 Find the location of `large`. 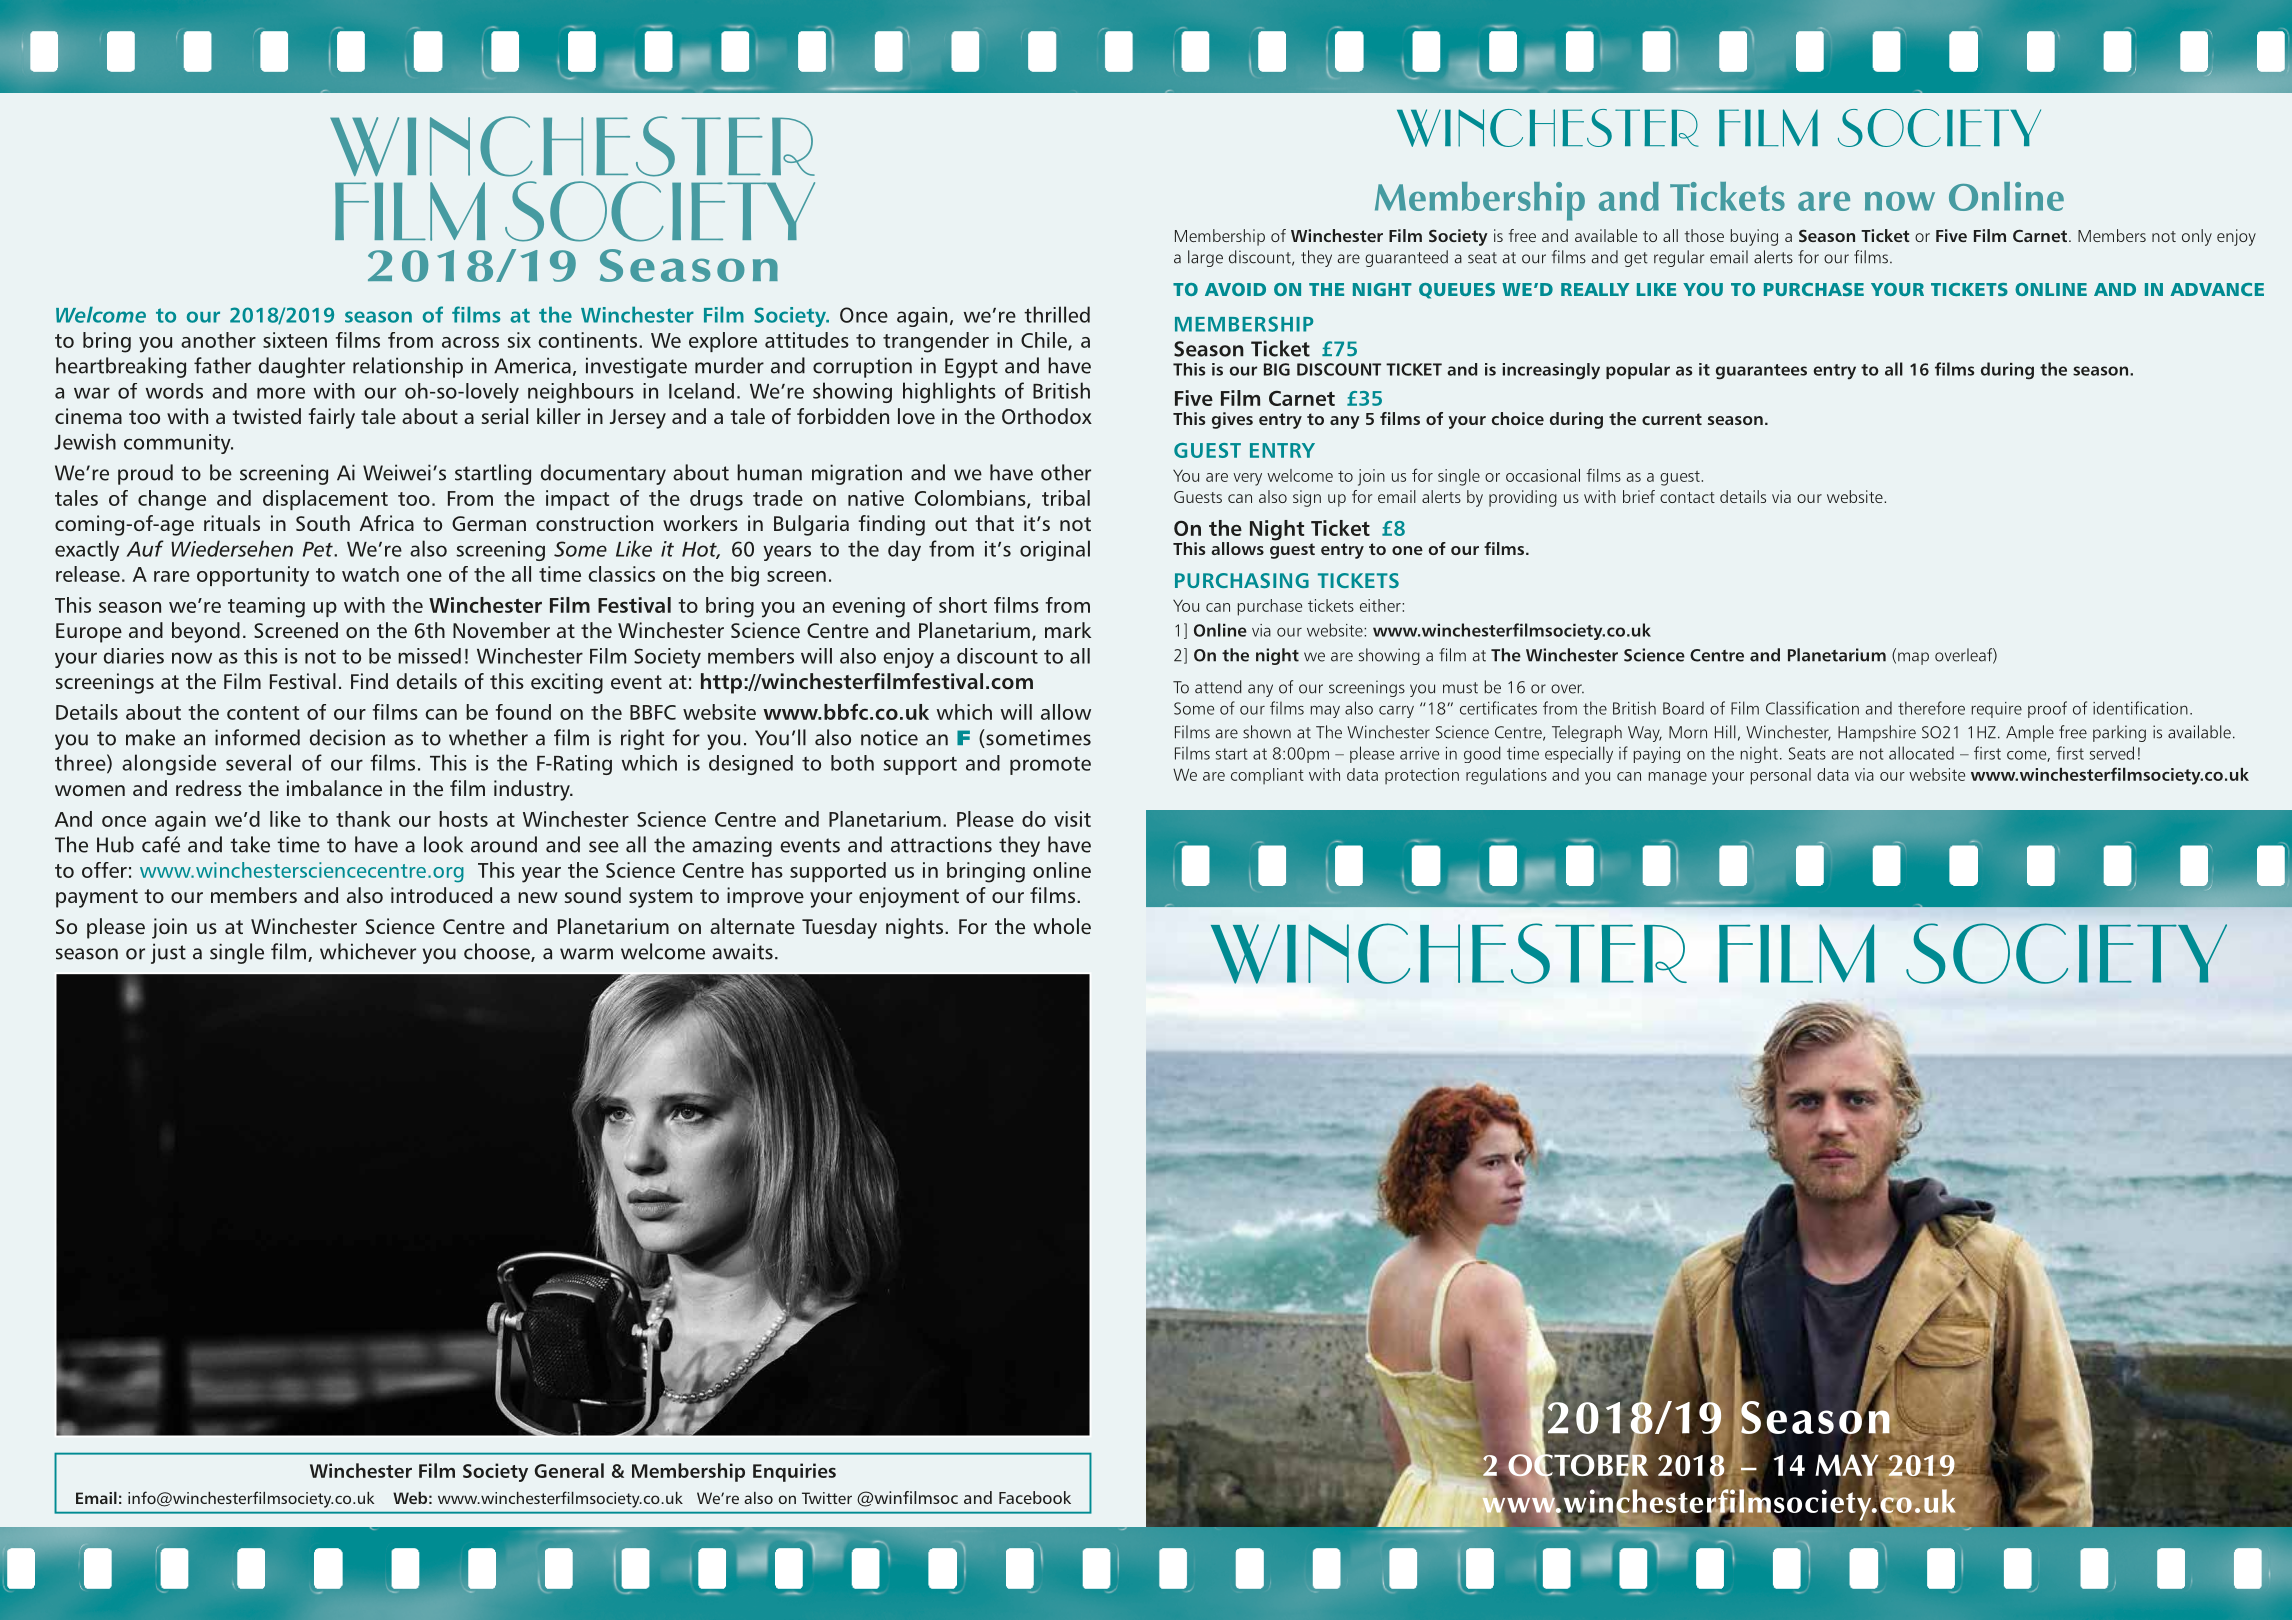

large is located at coordinates (1205, 258).
